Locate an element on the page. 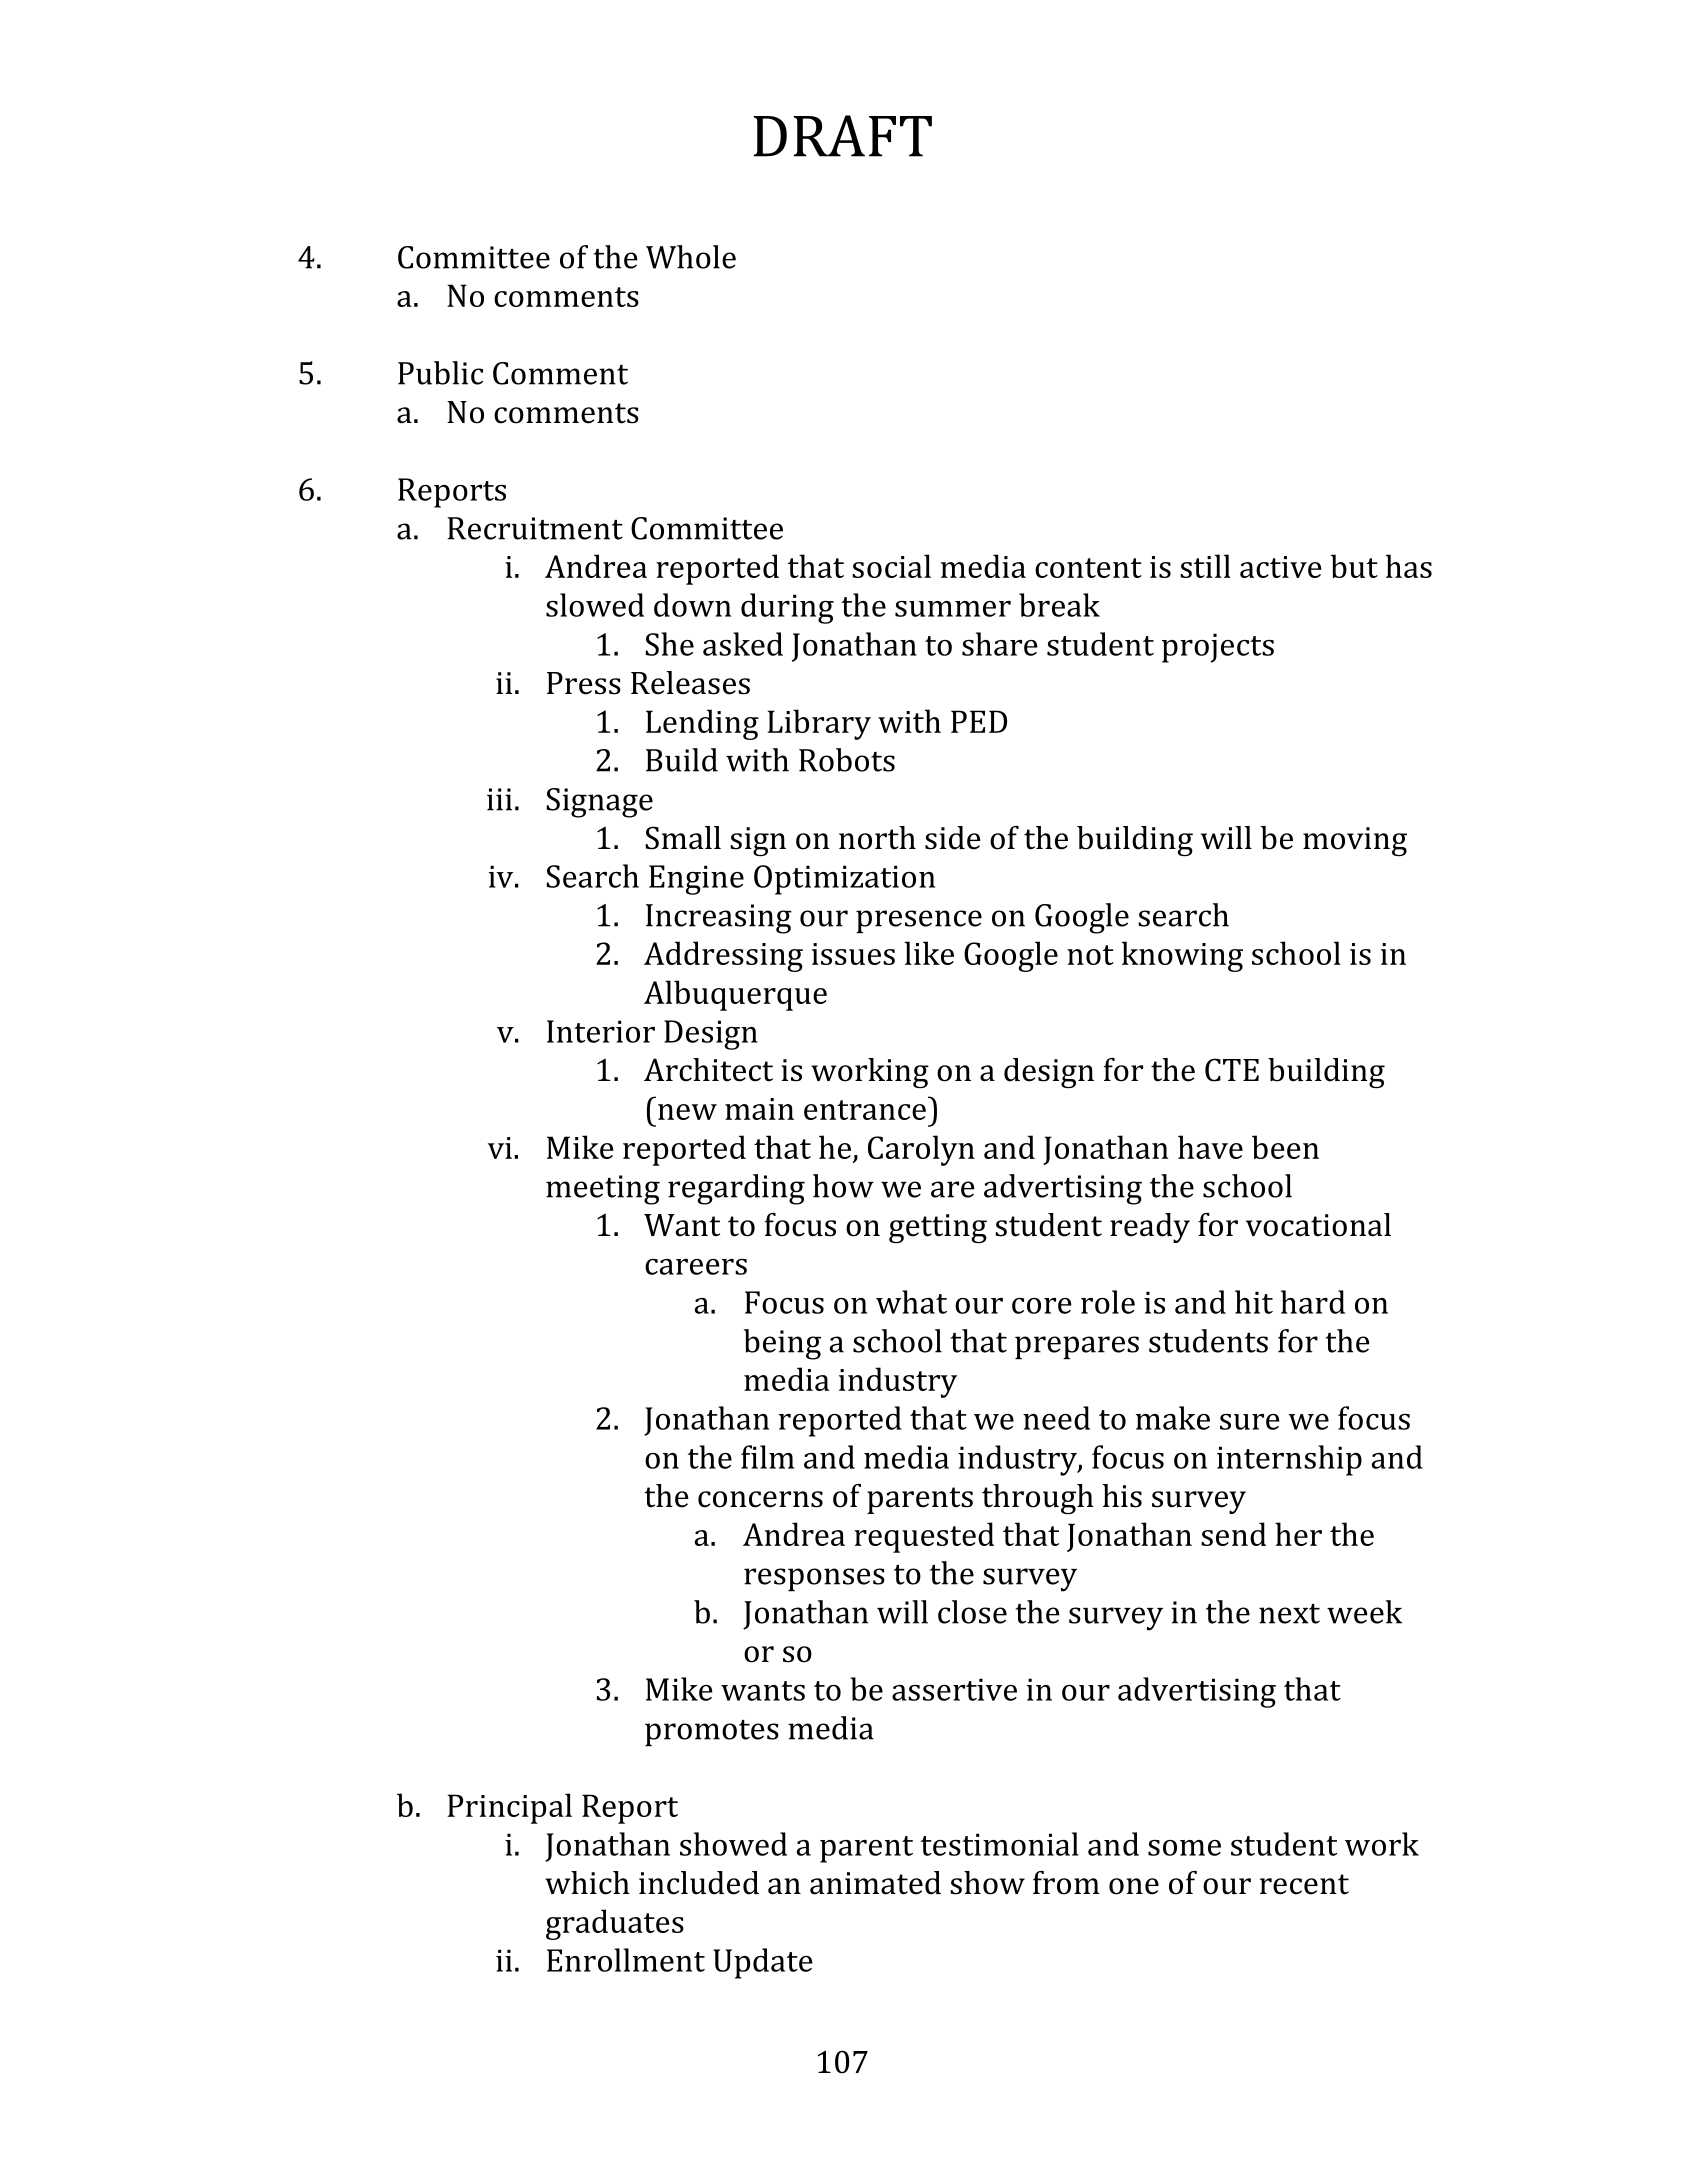 The image size is (1684, 2179). DRAFT is located at coordinates (842, 136).
